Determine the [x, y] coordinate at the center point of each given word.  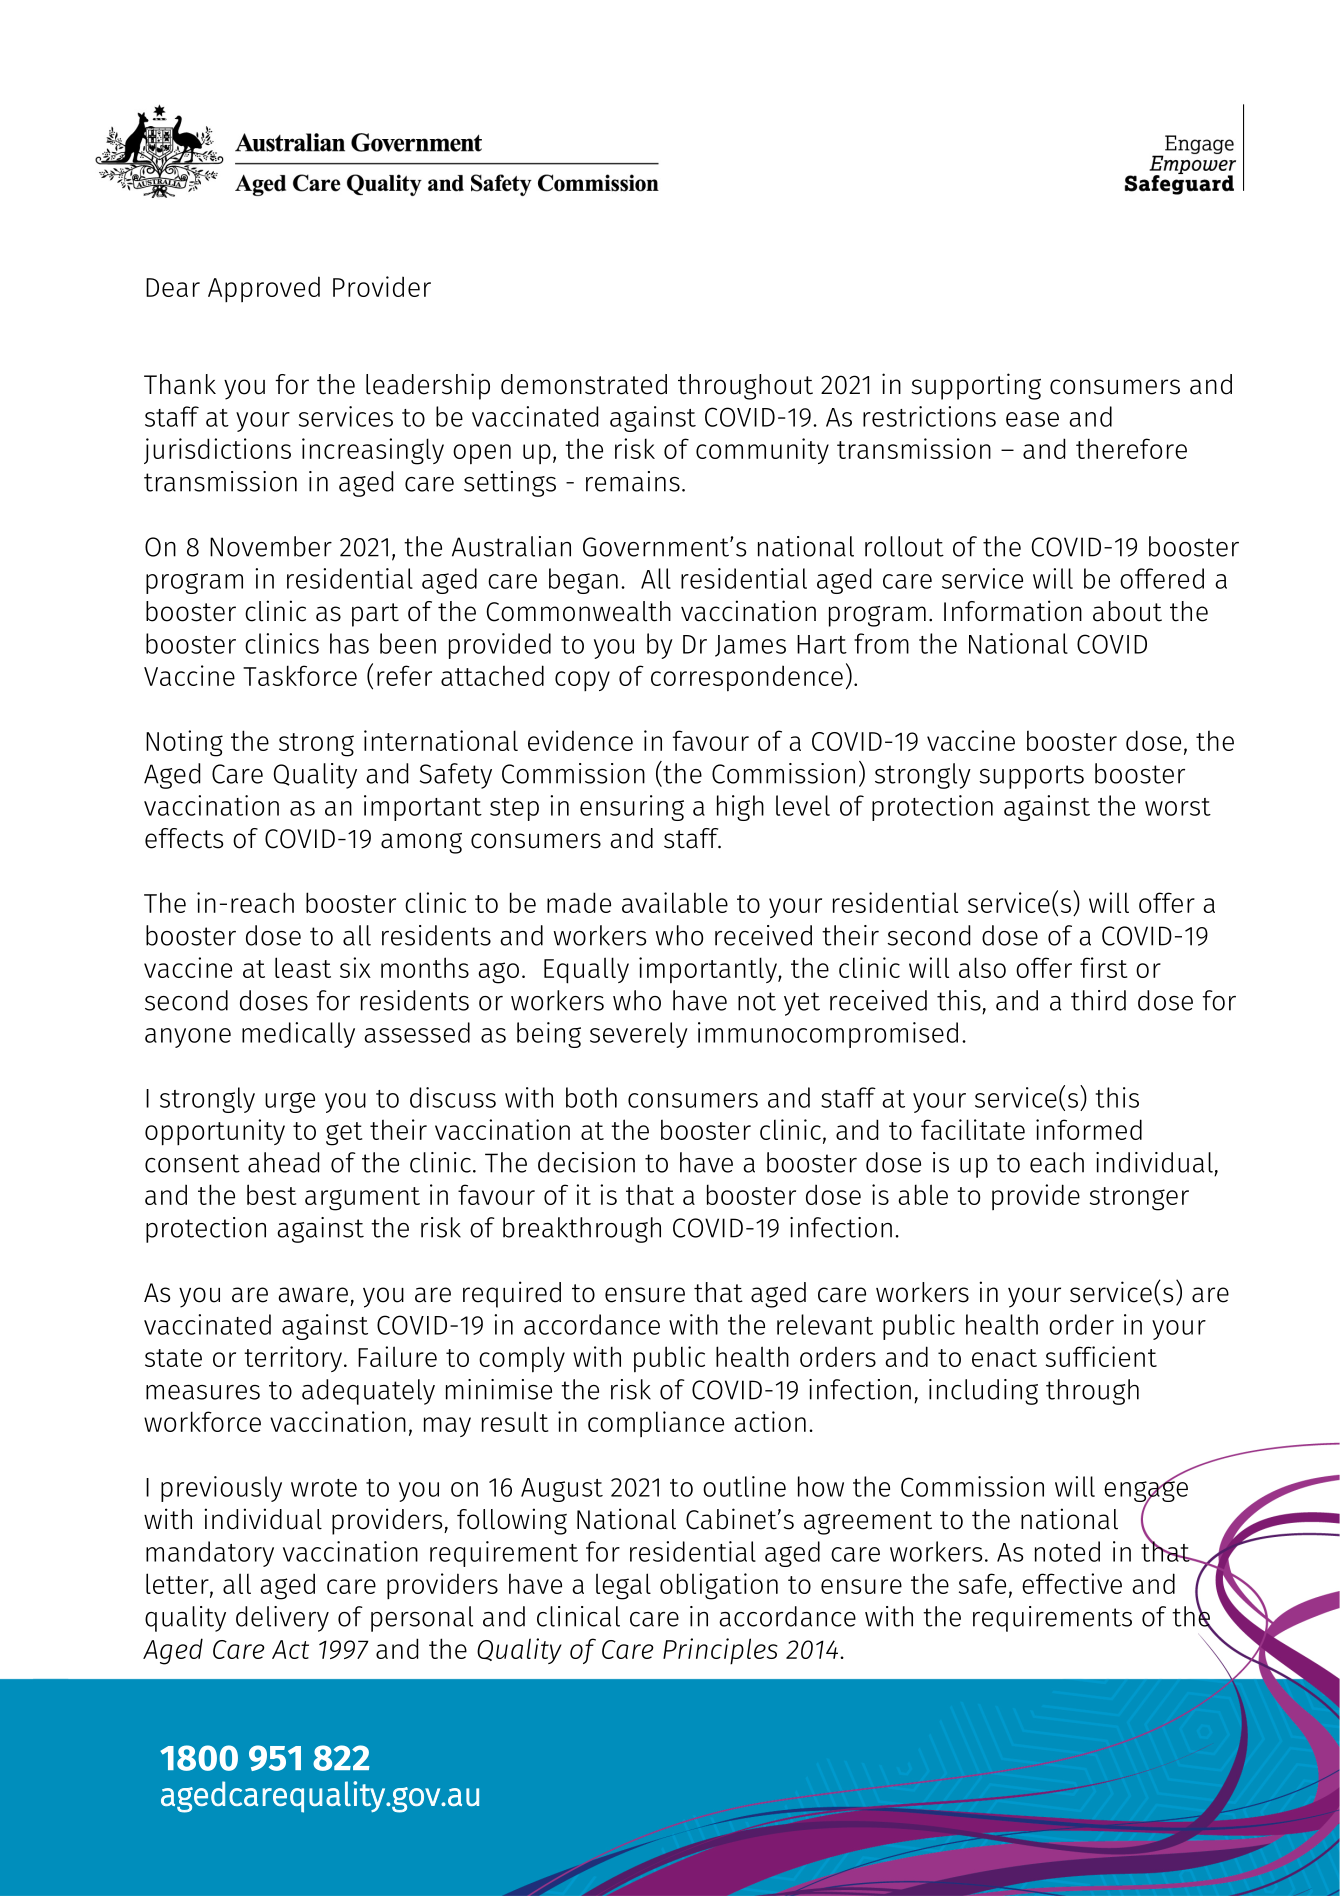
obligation [719, 1586]
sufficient [1101, 1356]
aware [313, 1295]
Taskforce [300, 675]
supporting [976, 386]
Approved [264, 289]
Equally [586, 970]
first [1103, 967]
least [303, 967]
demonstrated [584, 384]
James [750, 646]
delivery [282, 1619]
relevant [825, 1324]
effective [1072, 1583]
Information [1013, 611]
